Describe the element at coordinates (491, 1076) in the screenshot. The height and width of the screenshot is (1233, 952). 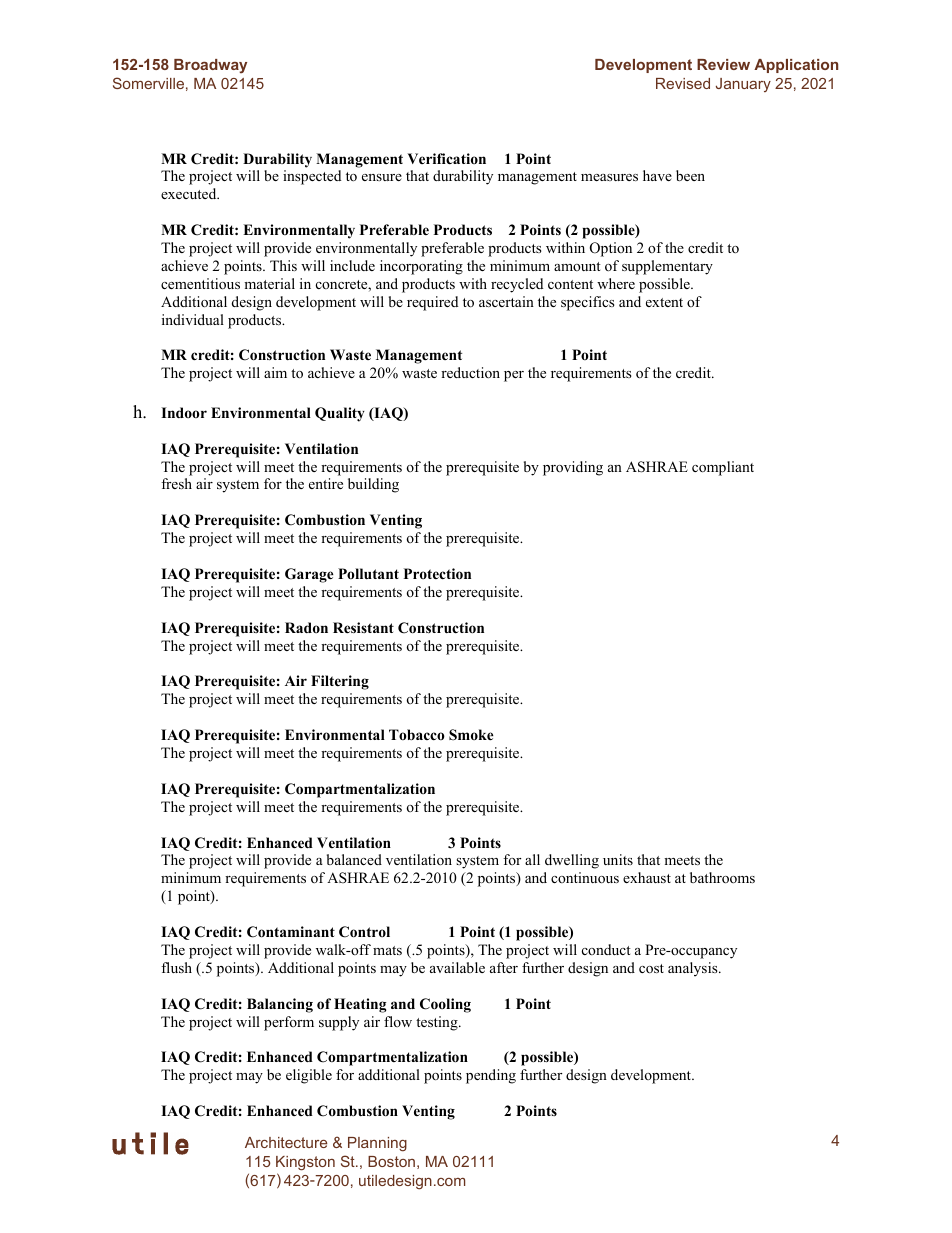
I see `pending` at that location.
